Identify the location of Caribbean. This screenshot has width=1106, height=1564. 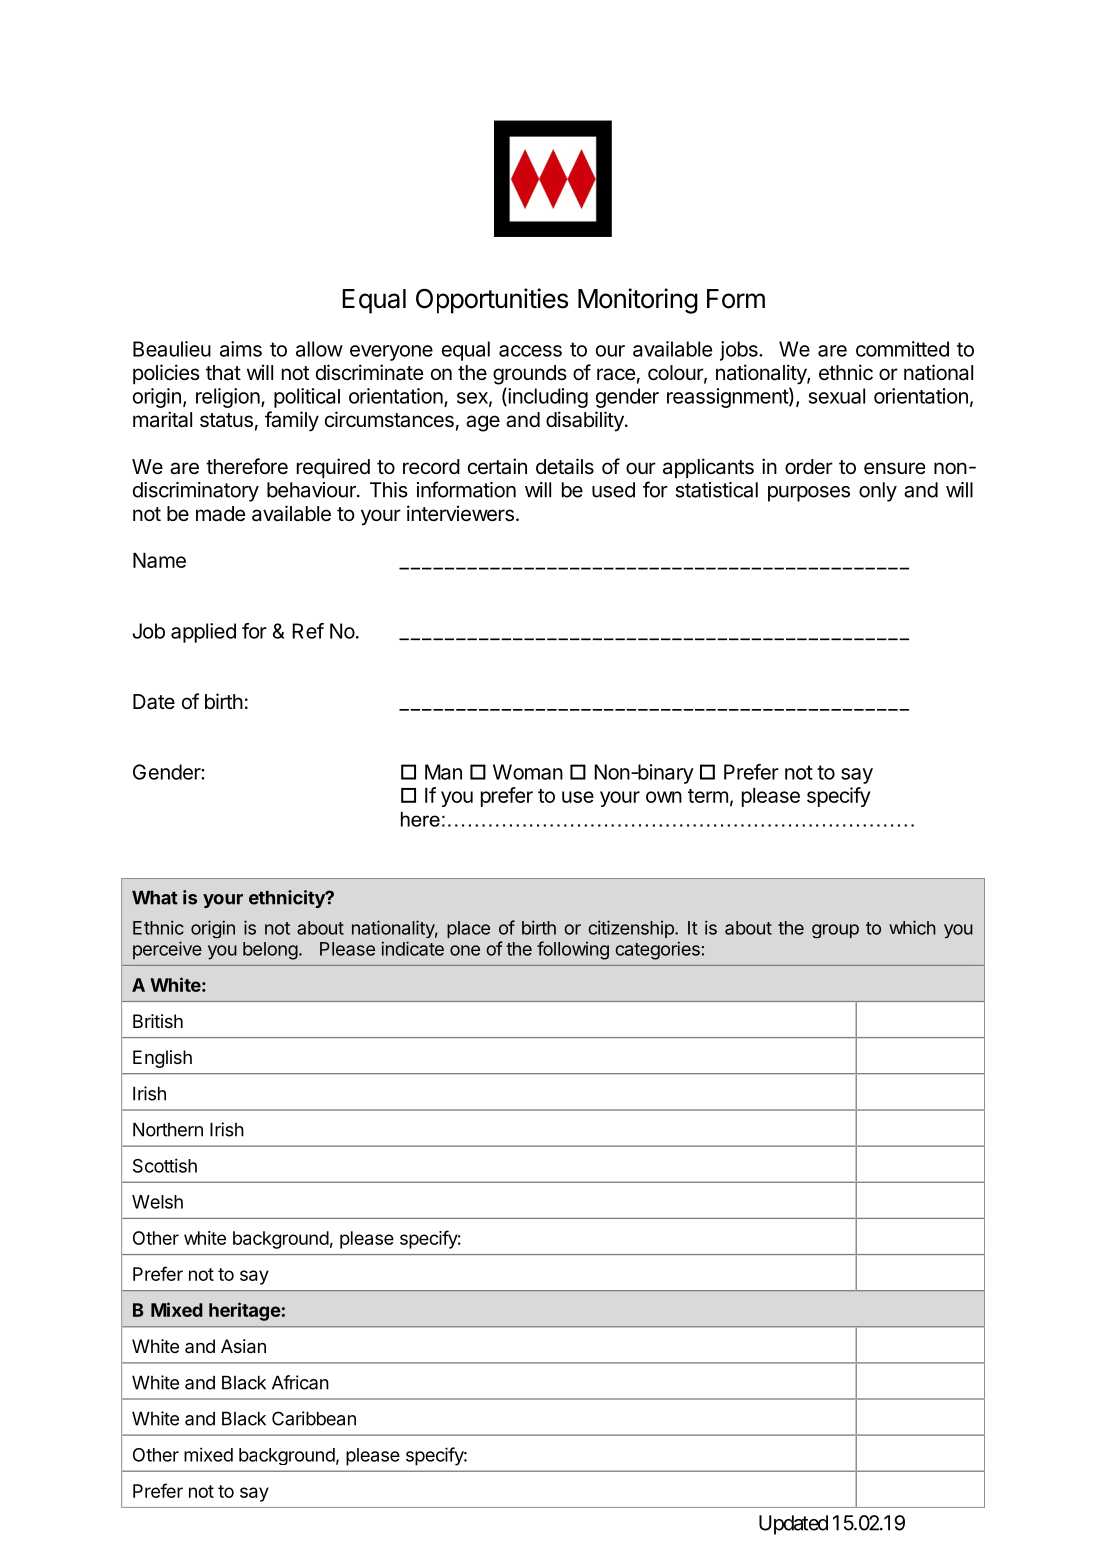
(314, 1418).
